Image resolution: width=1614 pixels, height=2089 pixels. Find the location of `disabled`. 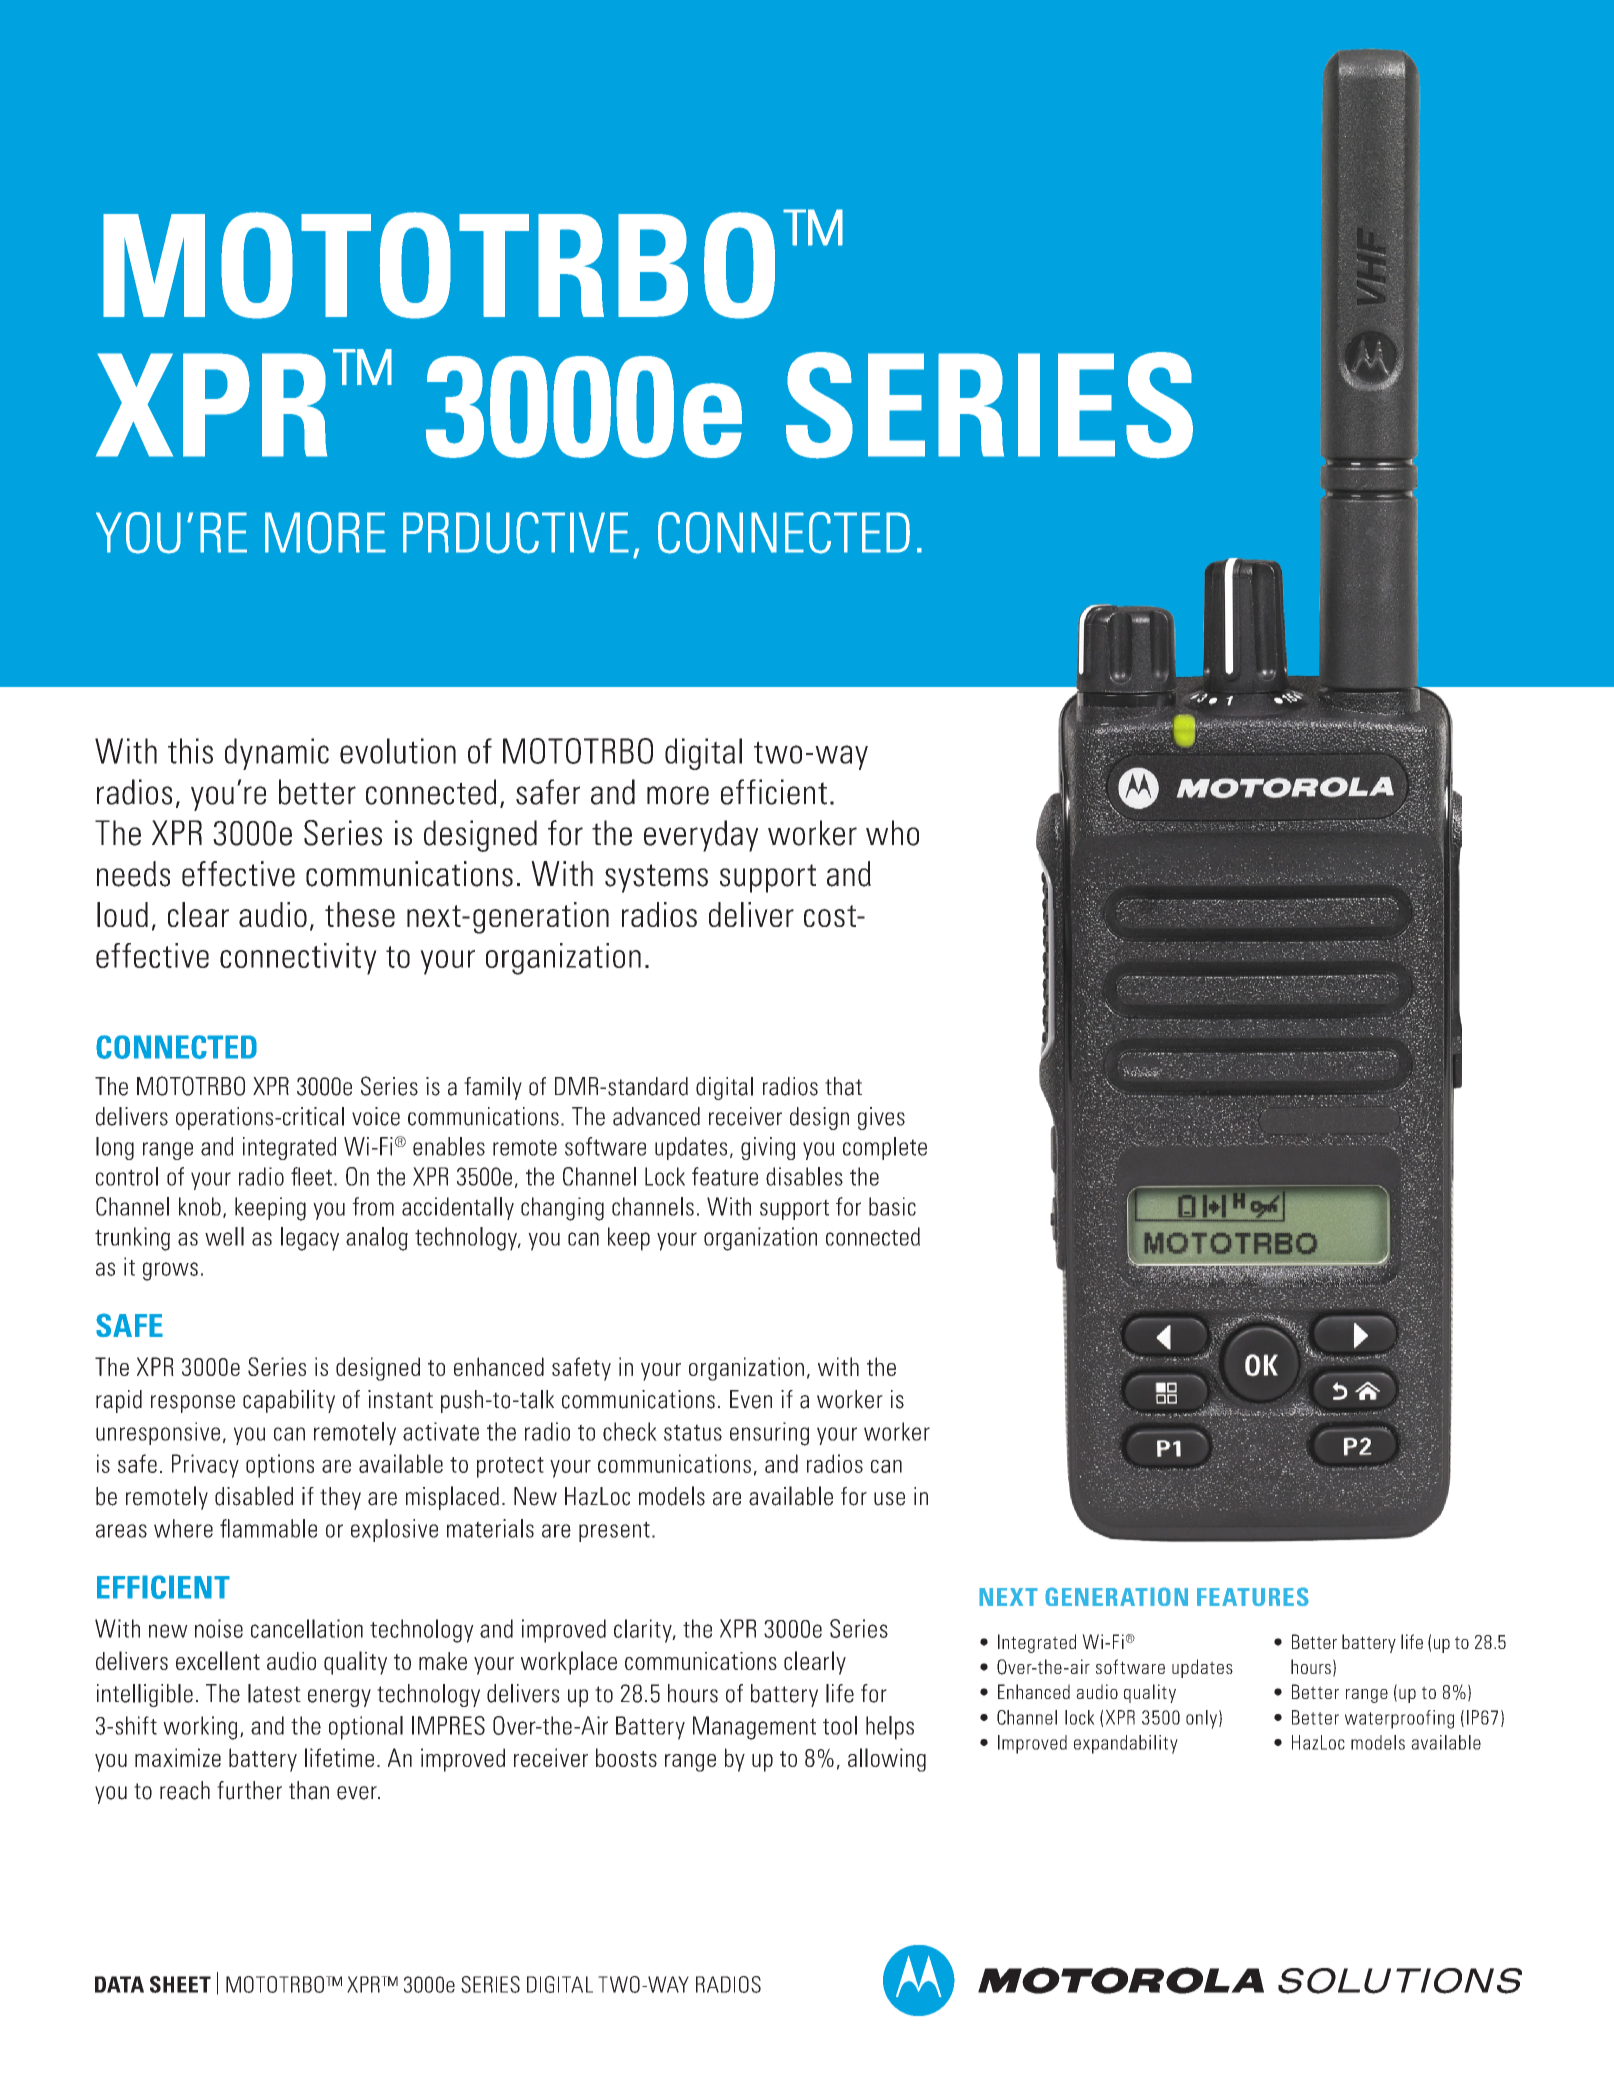

disabled is located at coordinates (254, 1496).
